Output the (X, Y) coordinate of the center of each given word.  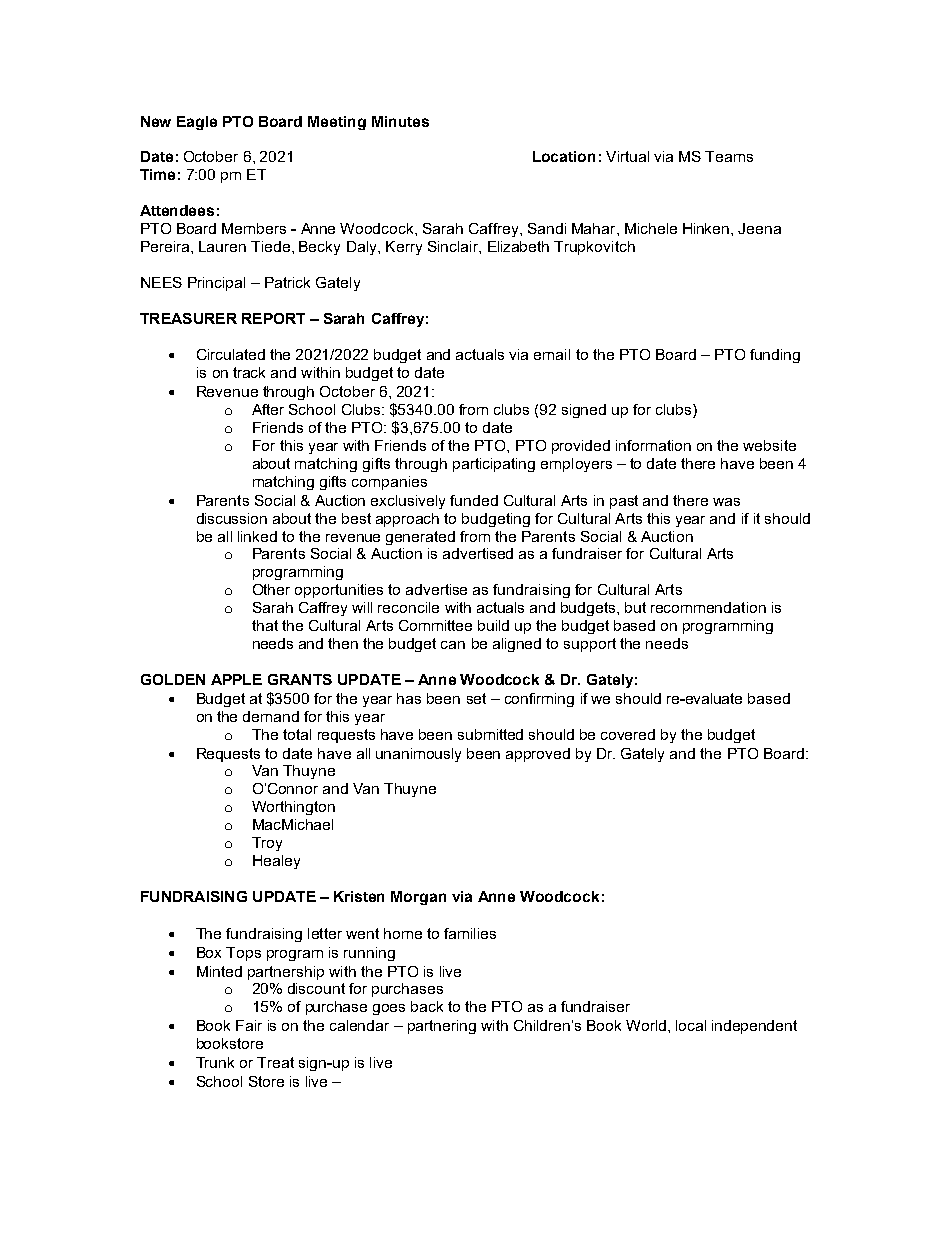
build (493, 625)
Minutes (400, 121)
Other (271, 589)
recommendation (708, 607)
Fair (249, 1025)
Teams (729, 156)
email (552, 354)
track (249, 372)
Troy (267, 844)
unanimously (418, 755)
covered (628, 734)
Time (157, 174)
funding (775, 356)
